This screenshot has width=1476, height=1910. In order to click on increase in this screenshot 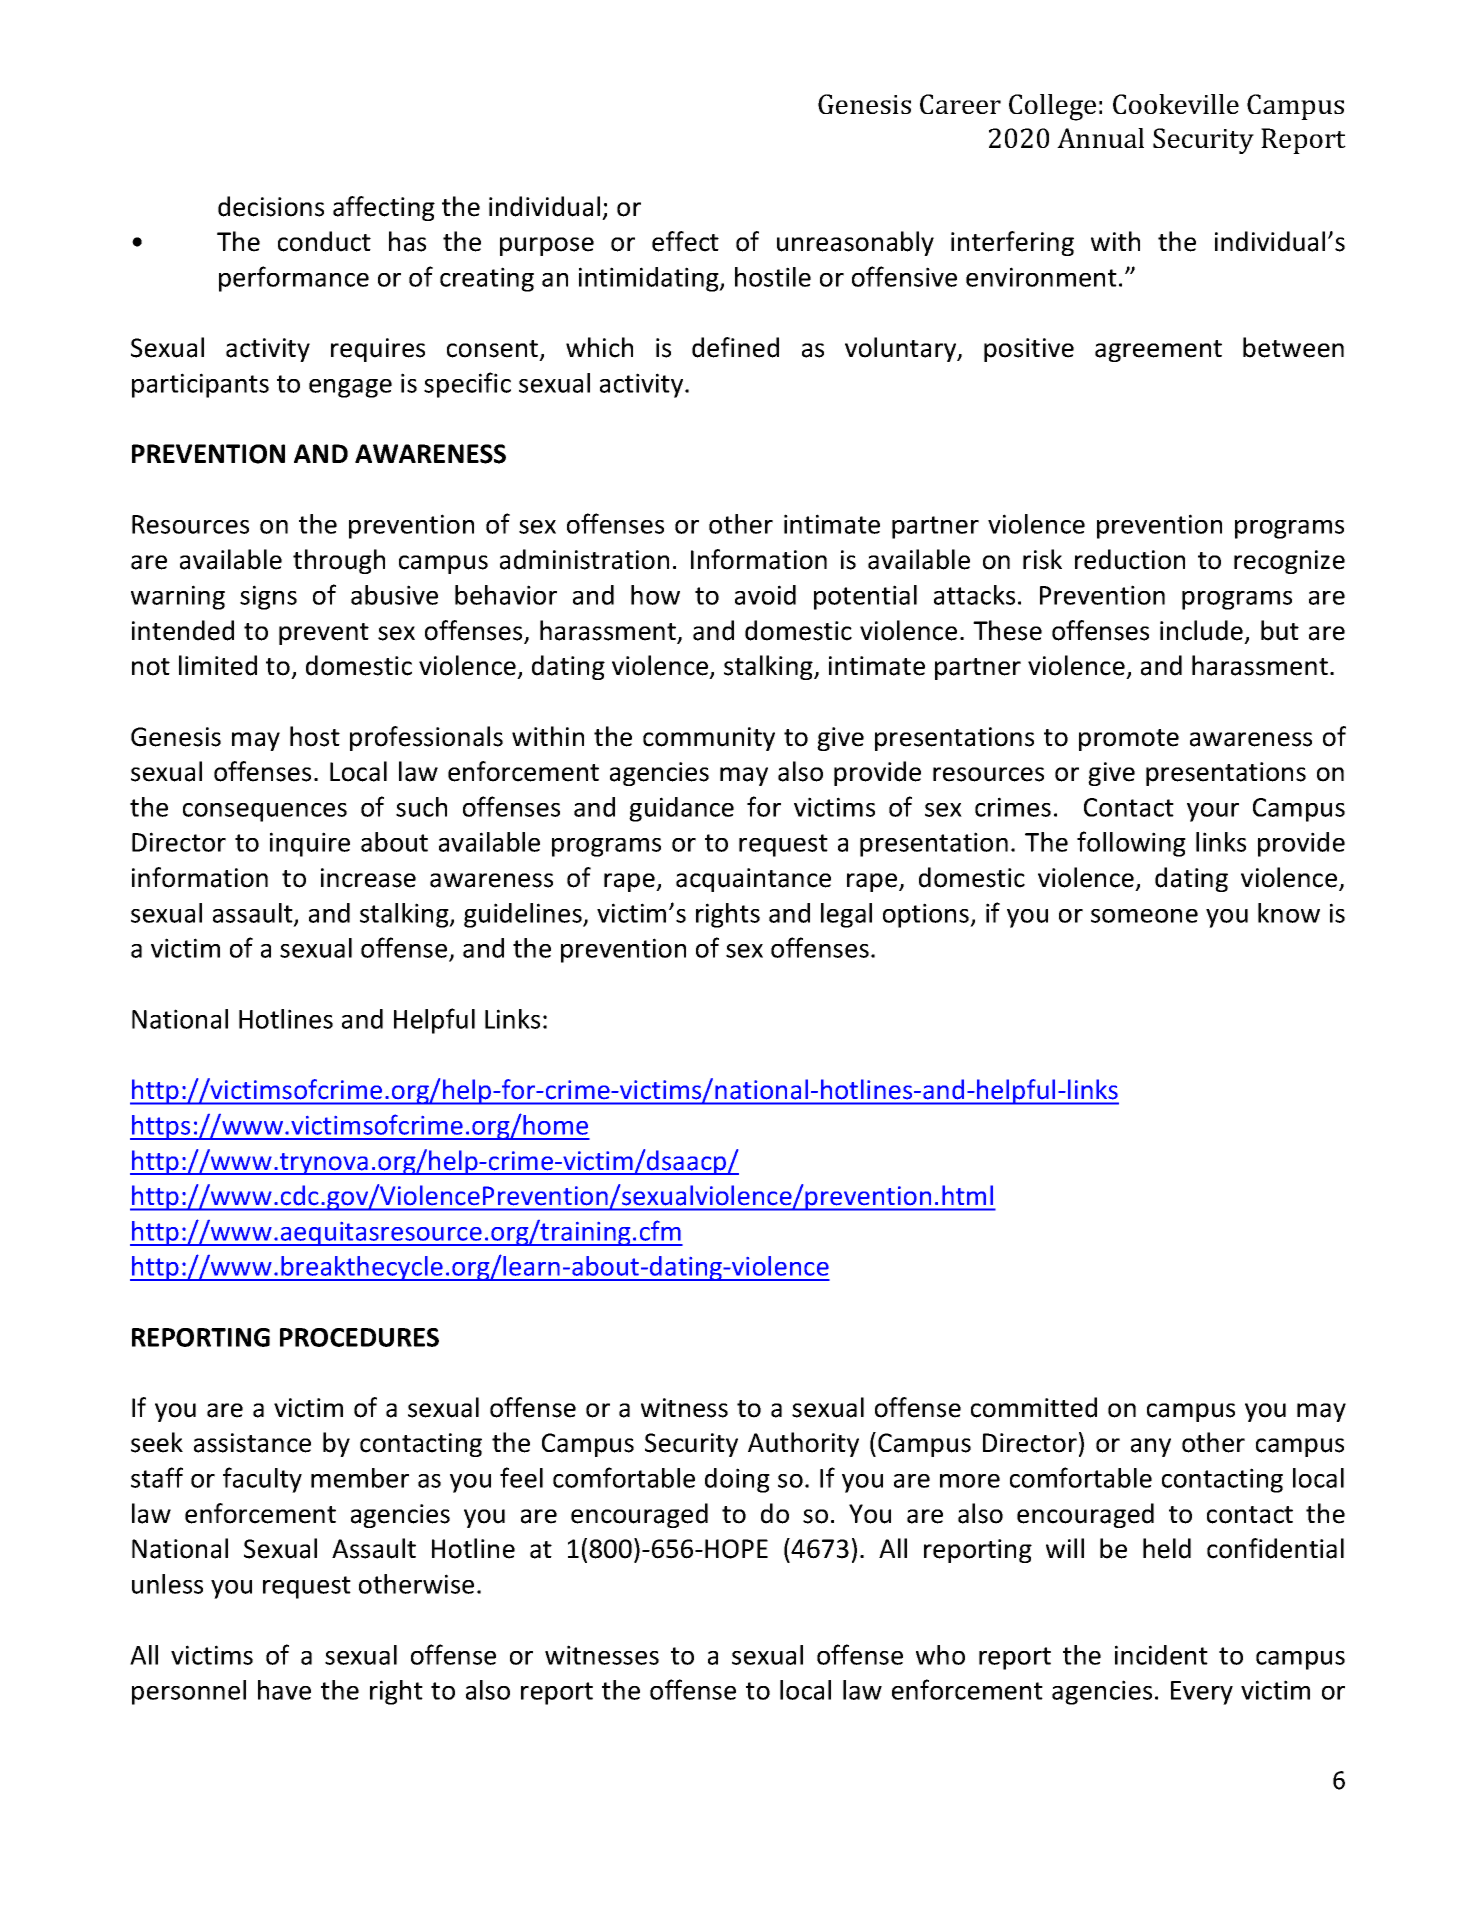, I will do `click(368, 878)`.
